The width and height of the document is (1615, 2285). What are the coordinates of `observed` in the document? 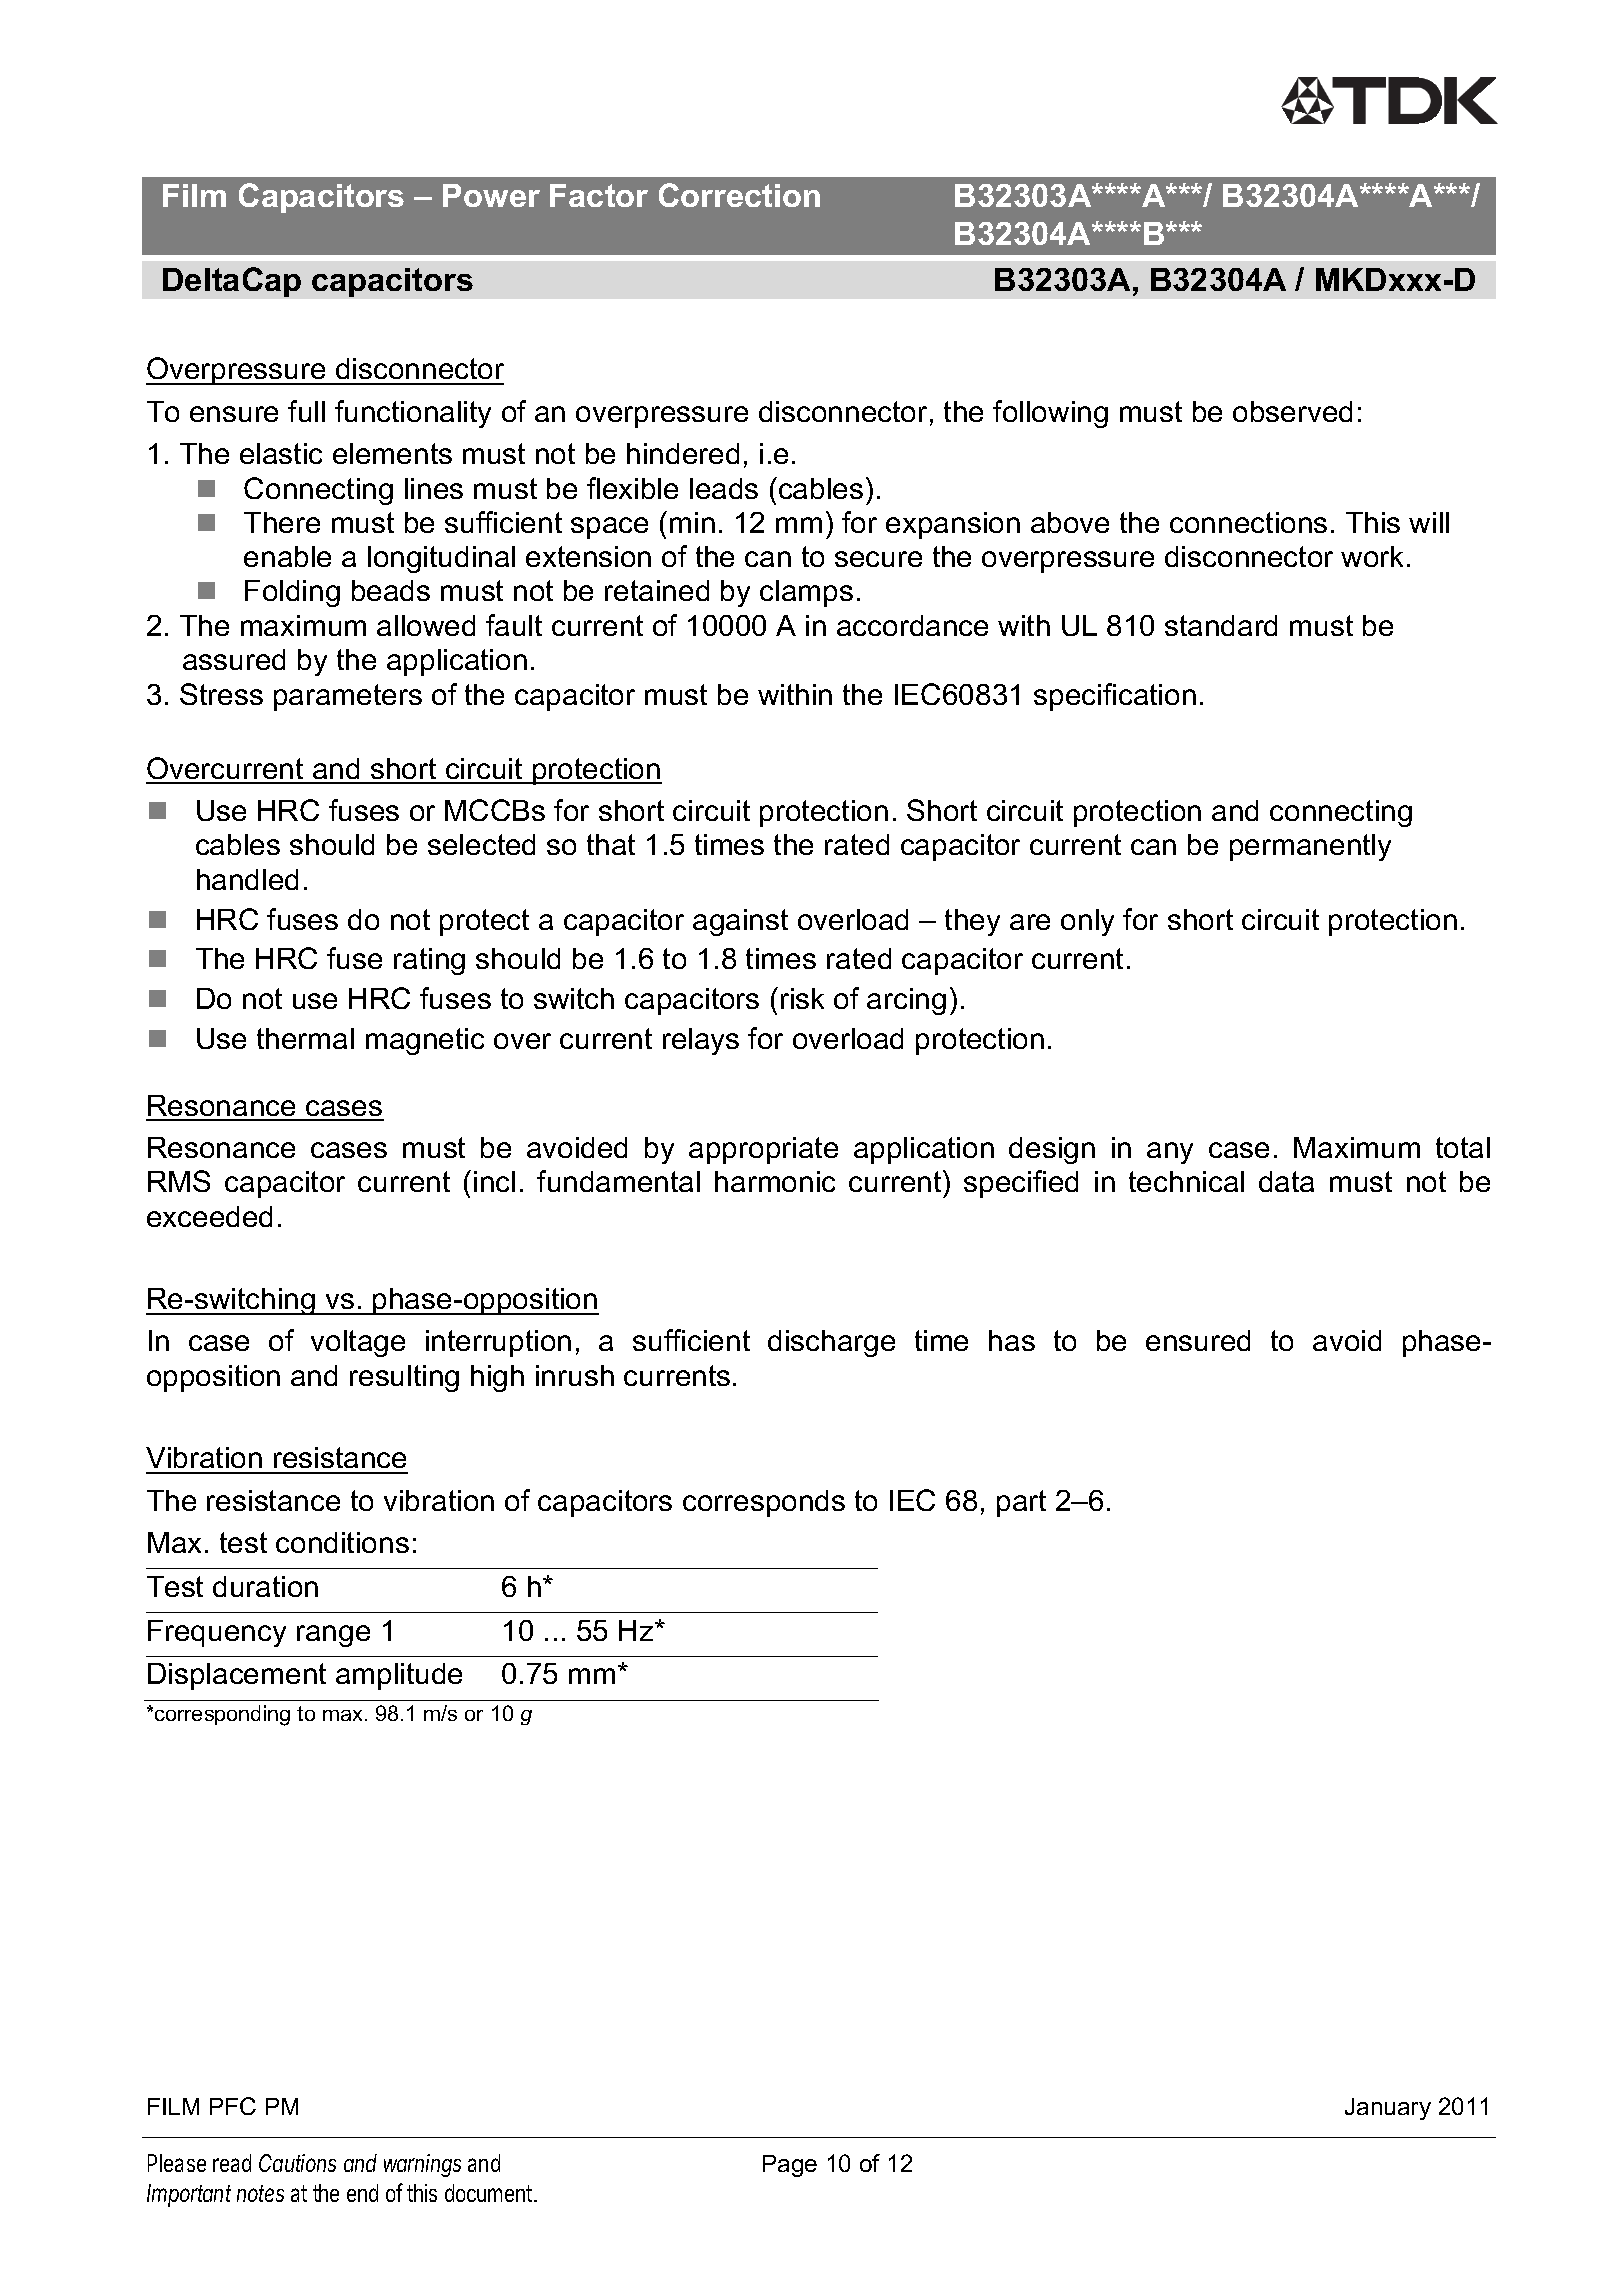 It's located at (1292, 411).
